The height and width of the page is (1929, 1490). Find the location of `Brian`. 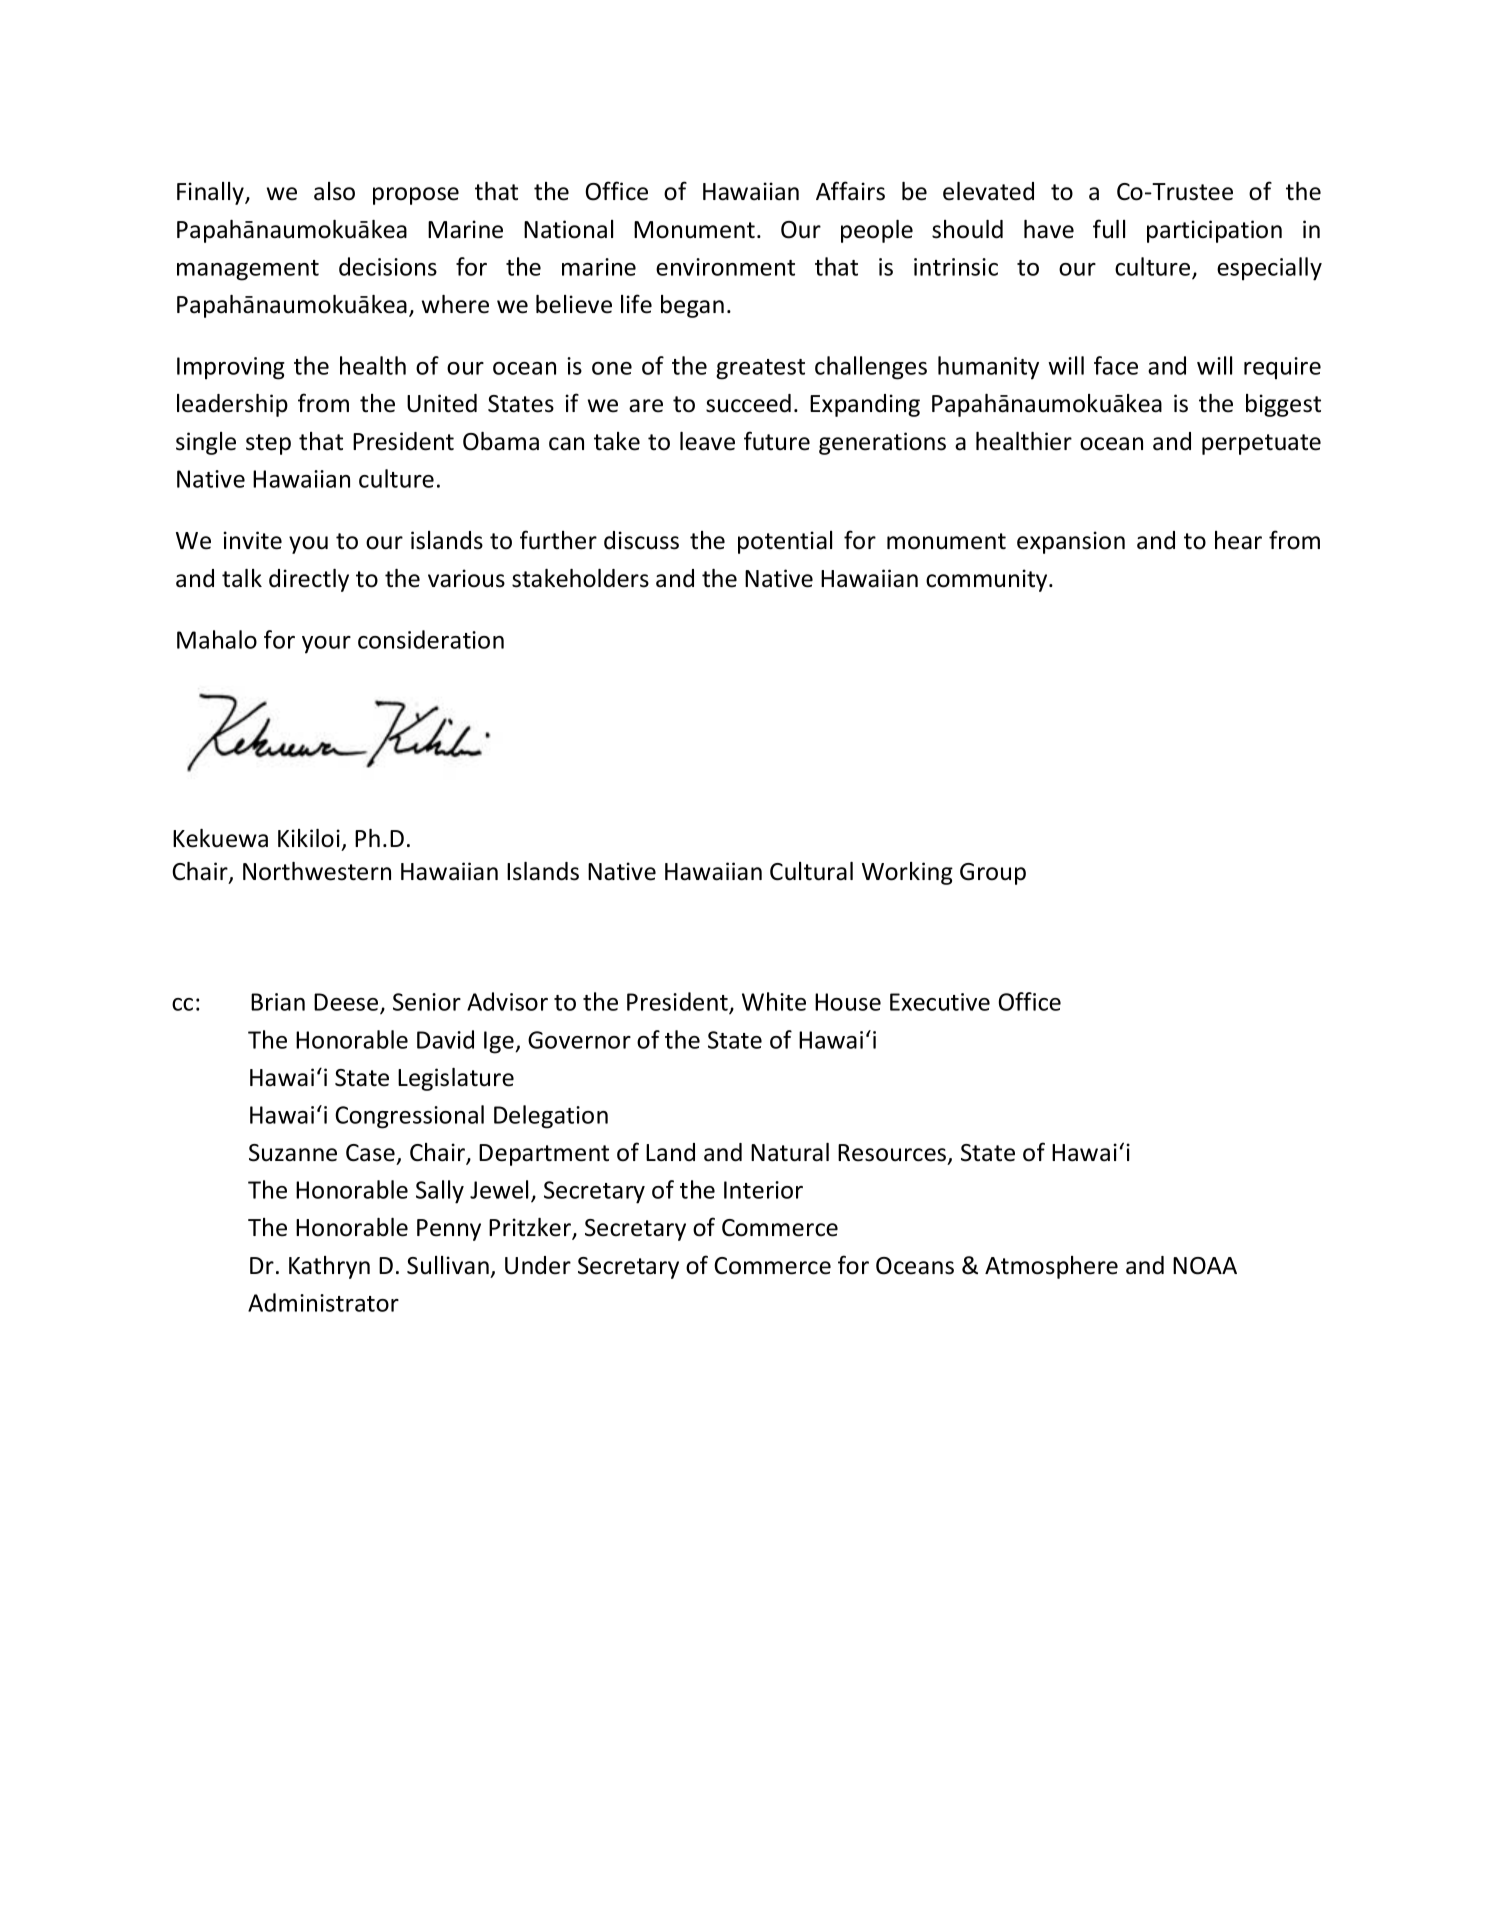

Brian is located at coordinates (278, 1002).
